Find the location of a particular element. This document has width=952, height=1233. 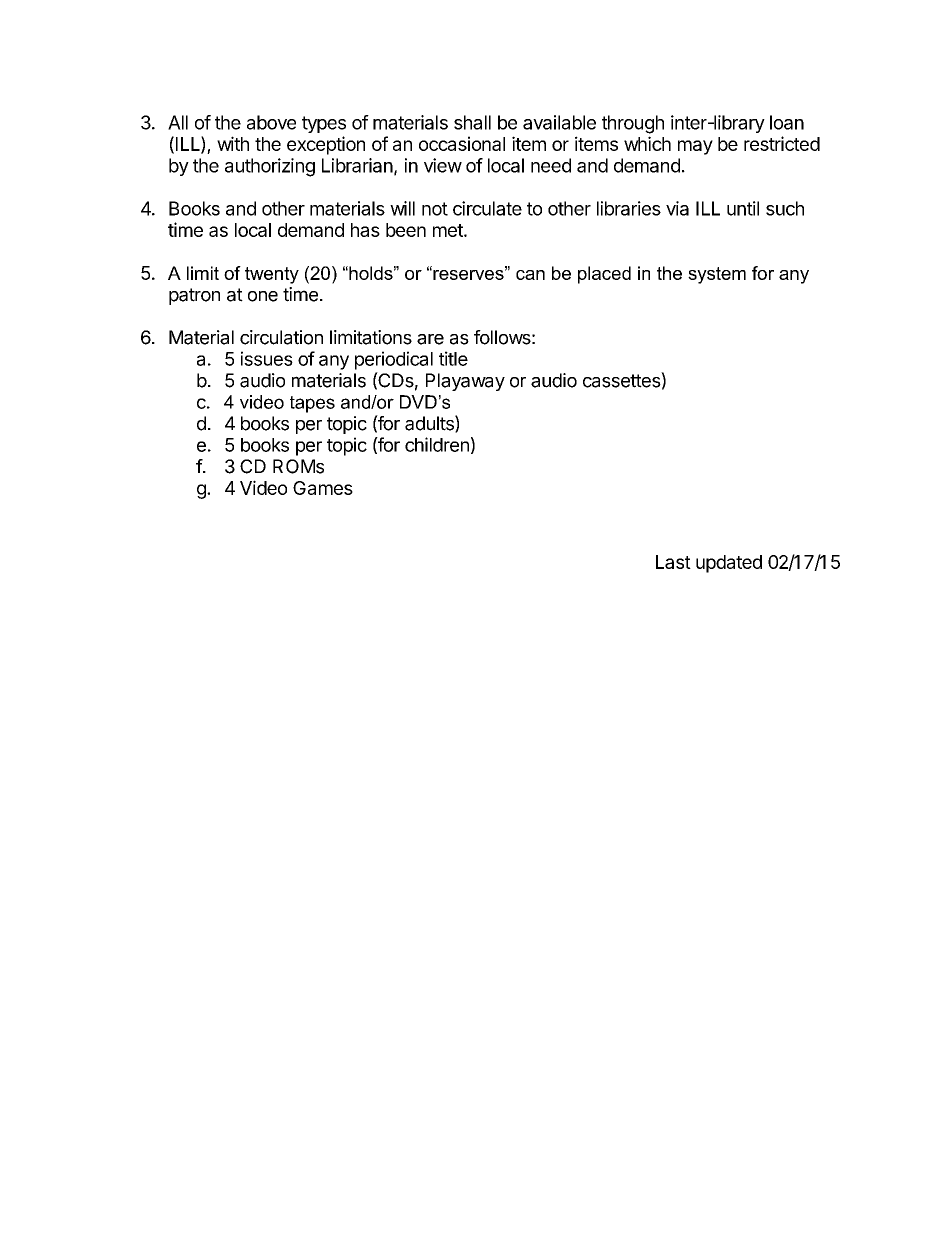

twenty is located at coordinates (272, 275).
